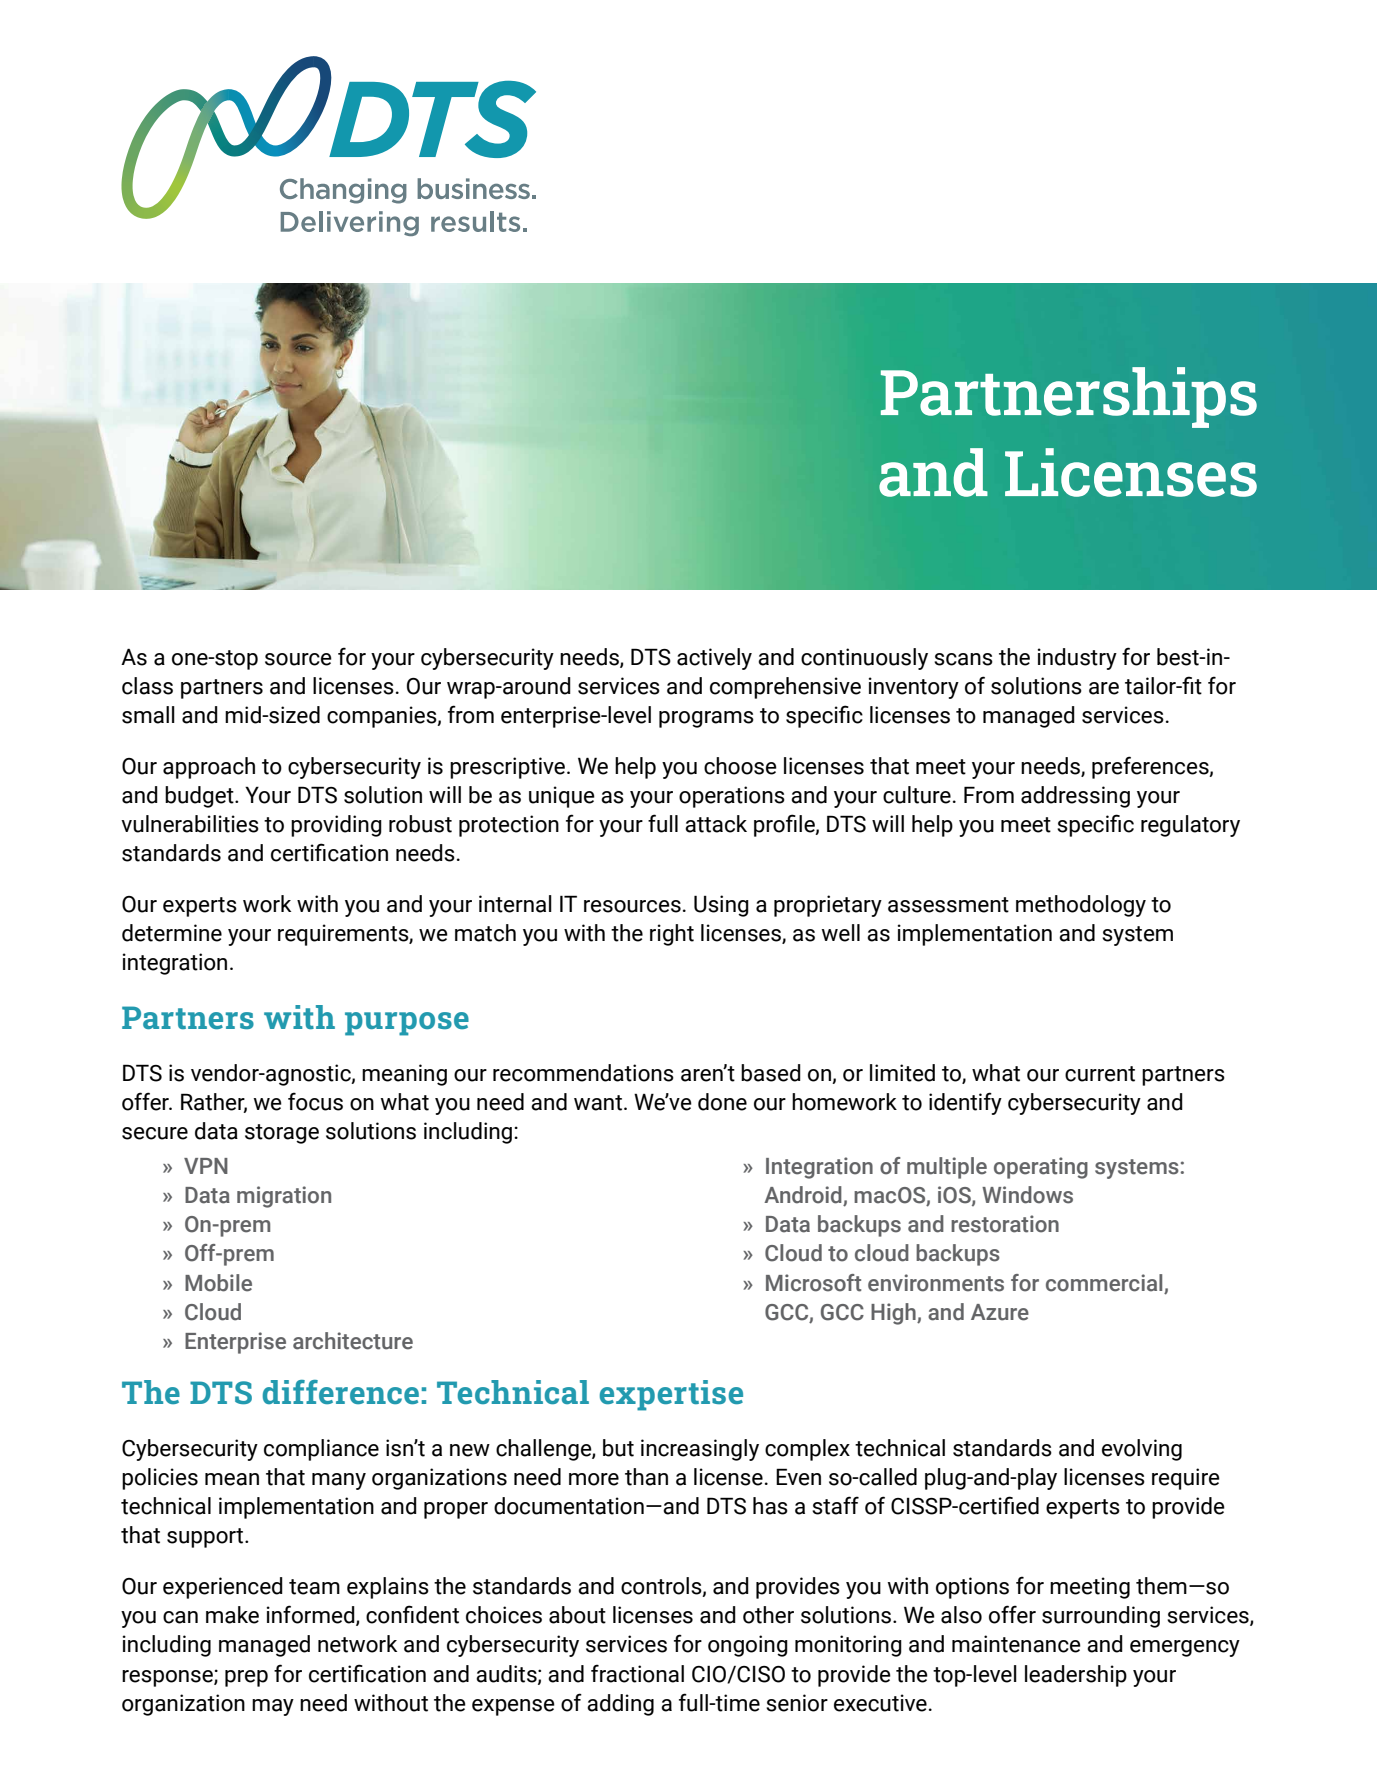  Describe the element at coordinates (1077, 659) in the screenshot. I see `industry` at that location.
